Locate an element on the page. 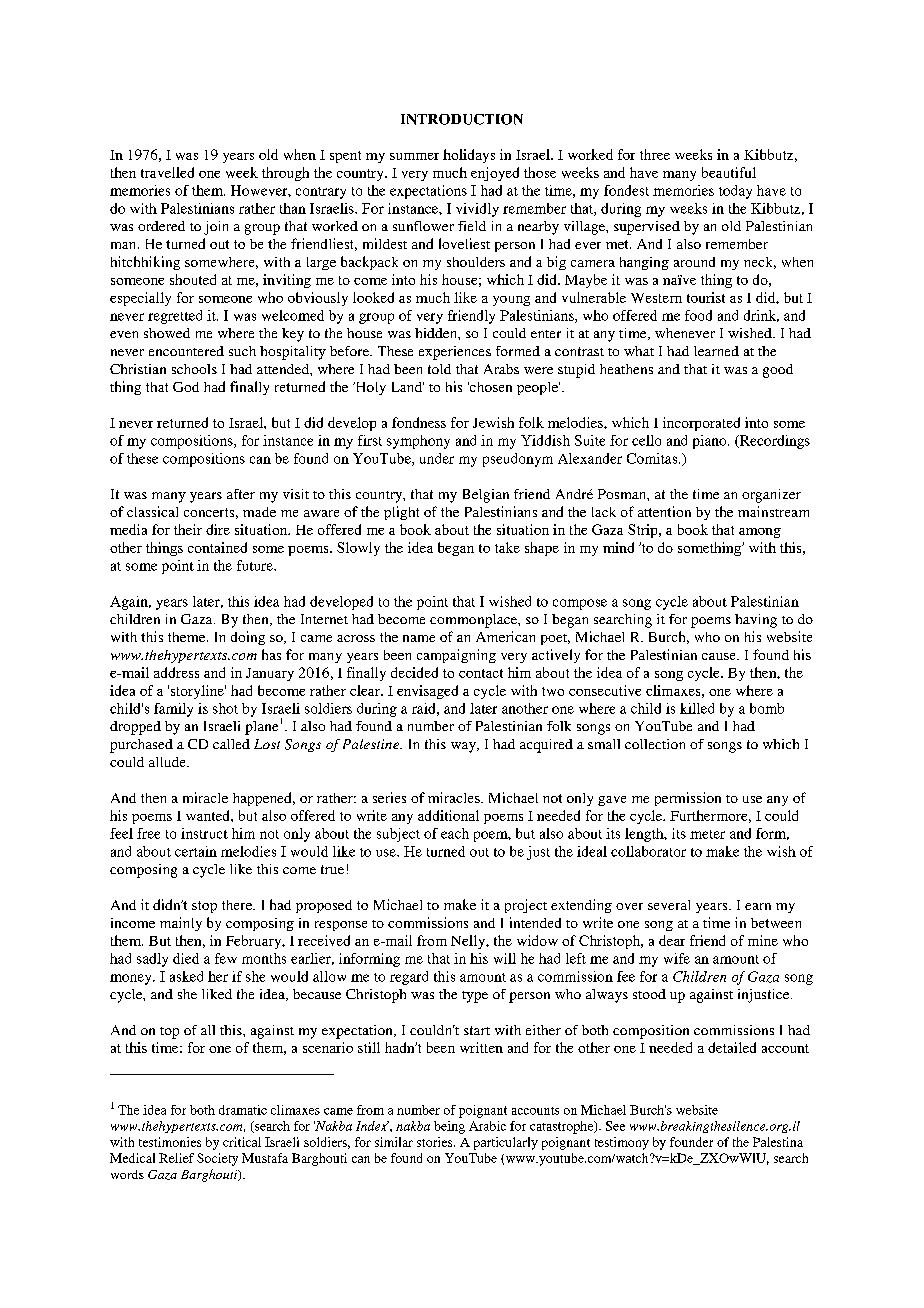 The image size is (924, 1308). campaigning is located at coordinates (456, 656).
